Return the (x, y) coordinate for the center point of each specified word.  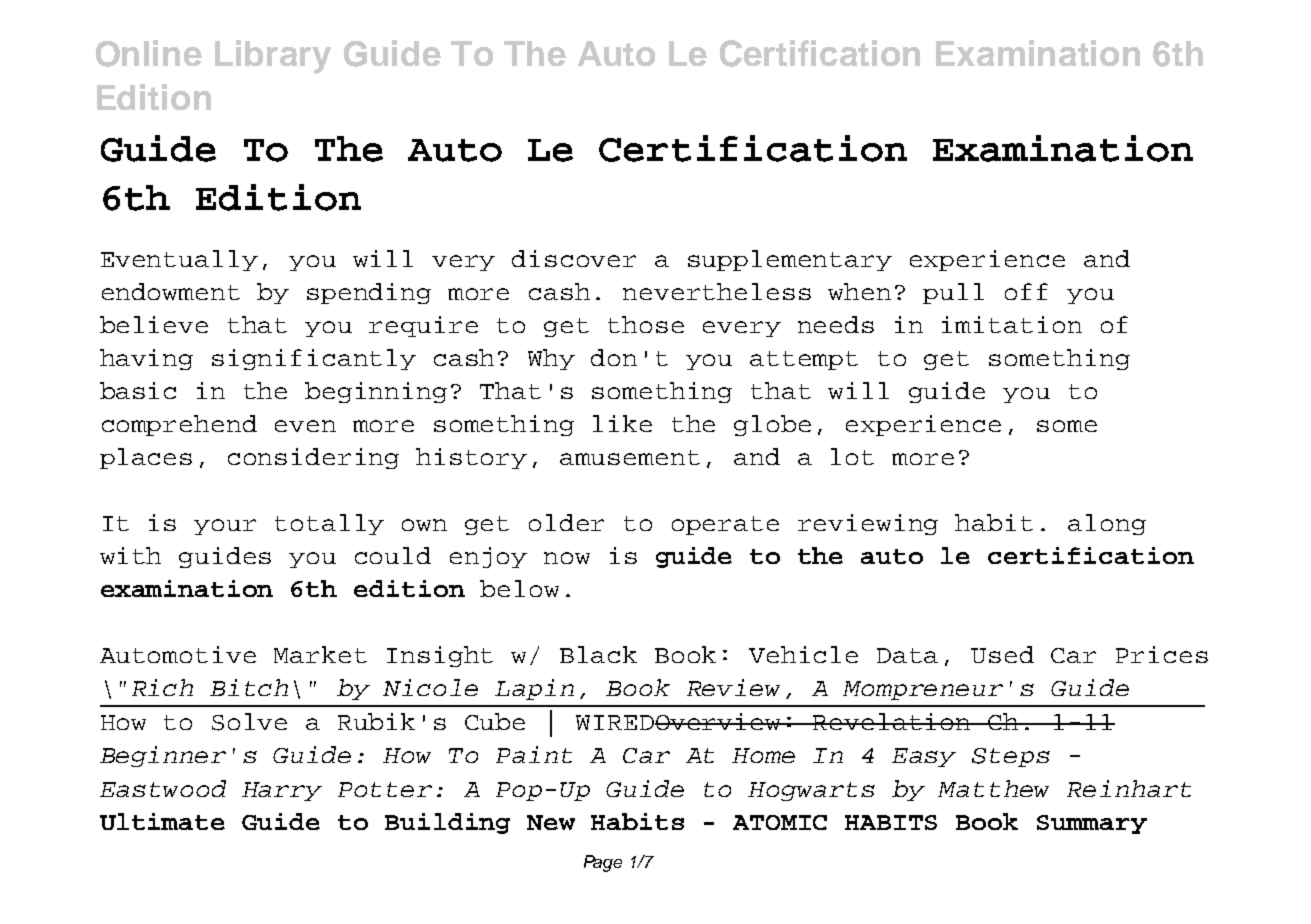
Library (273, 57)
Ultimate (162, 821)
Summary (1092, 824)
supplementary (790, 260)
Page (603, 863)
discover (574, 258)
